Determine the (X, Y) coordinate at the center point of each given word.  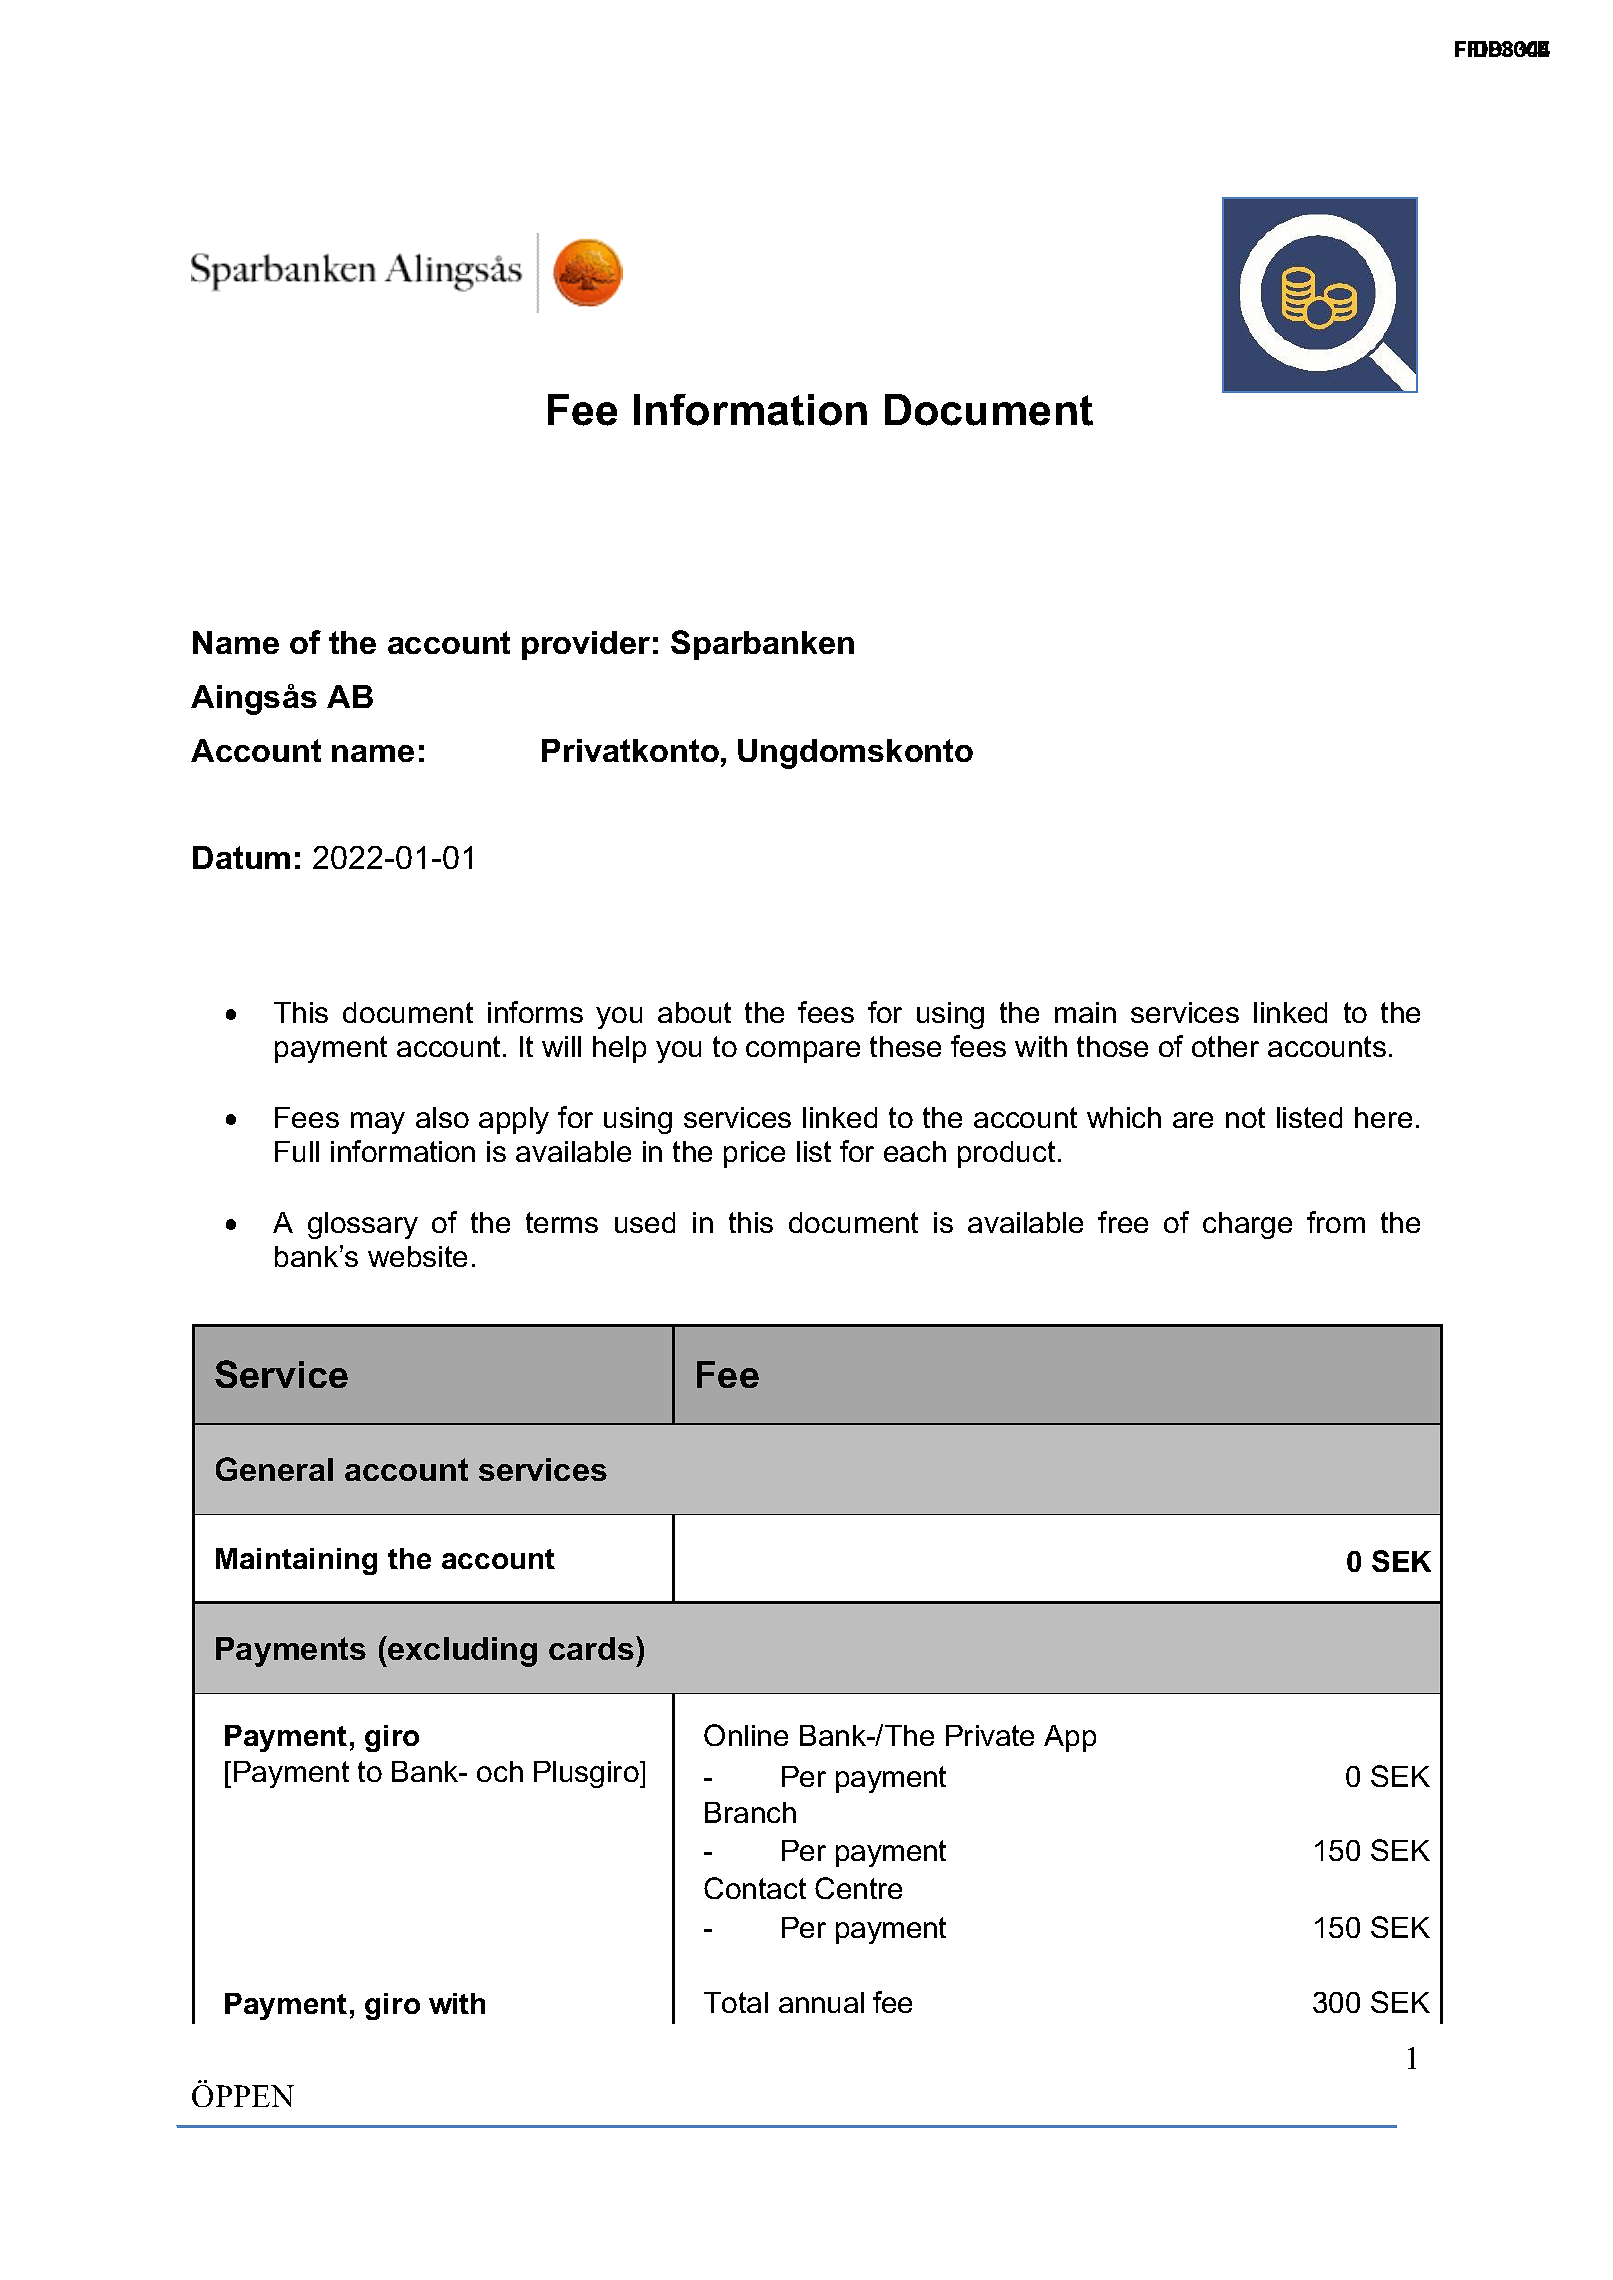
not (1245, 1117)
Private (990, 1735)
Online (746, 1735)
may (378, 1123)
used (645, 1222)
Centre (858, 1888)
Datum (241, 857)
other (1225, 1046)
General (274, 1469)
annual (821, 2002)
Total (736, 2002)
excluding (461, 1651)
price (754, 1154)
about (694, 1012)
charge (1247, 1225)
